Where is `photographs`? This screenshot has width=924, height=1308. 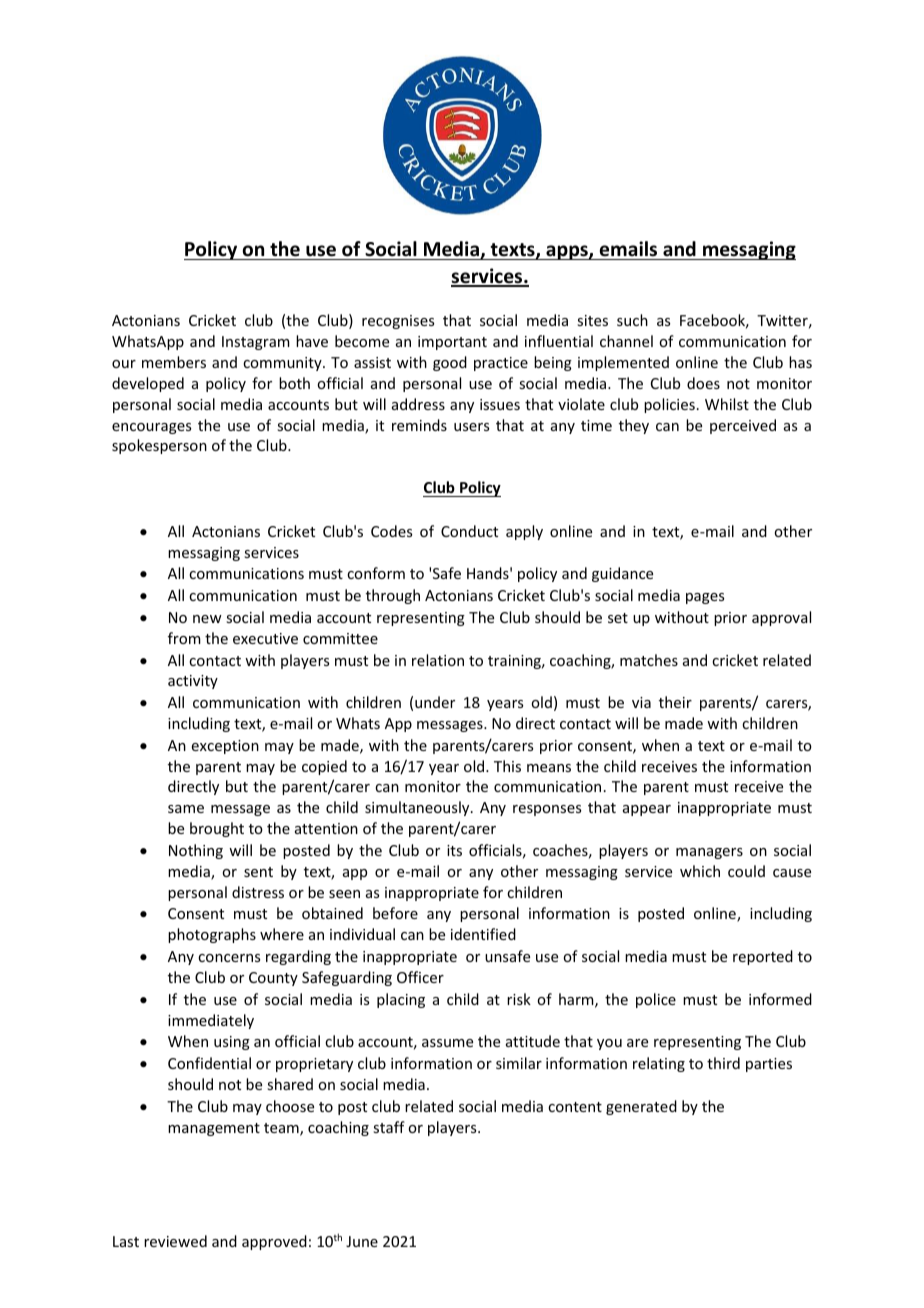
photographs is located at coordinates (212, 935).
